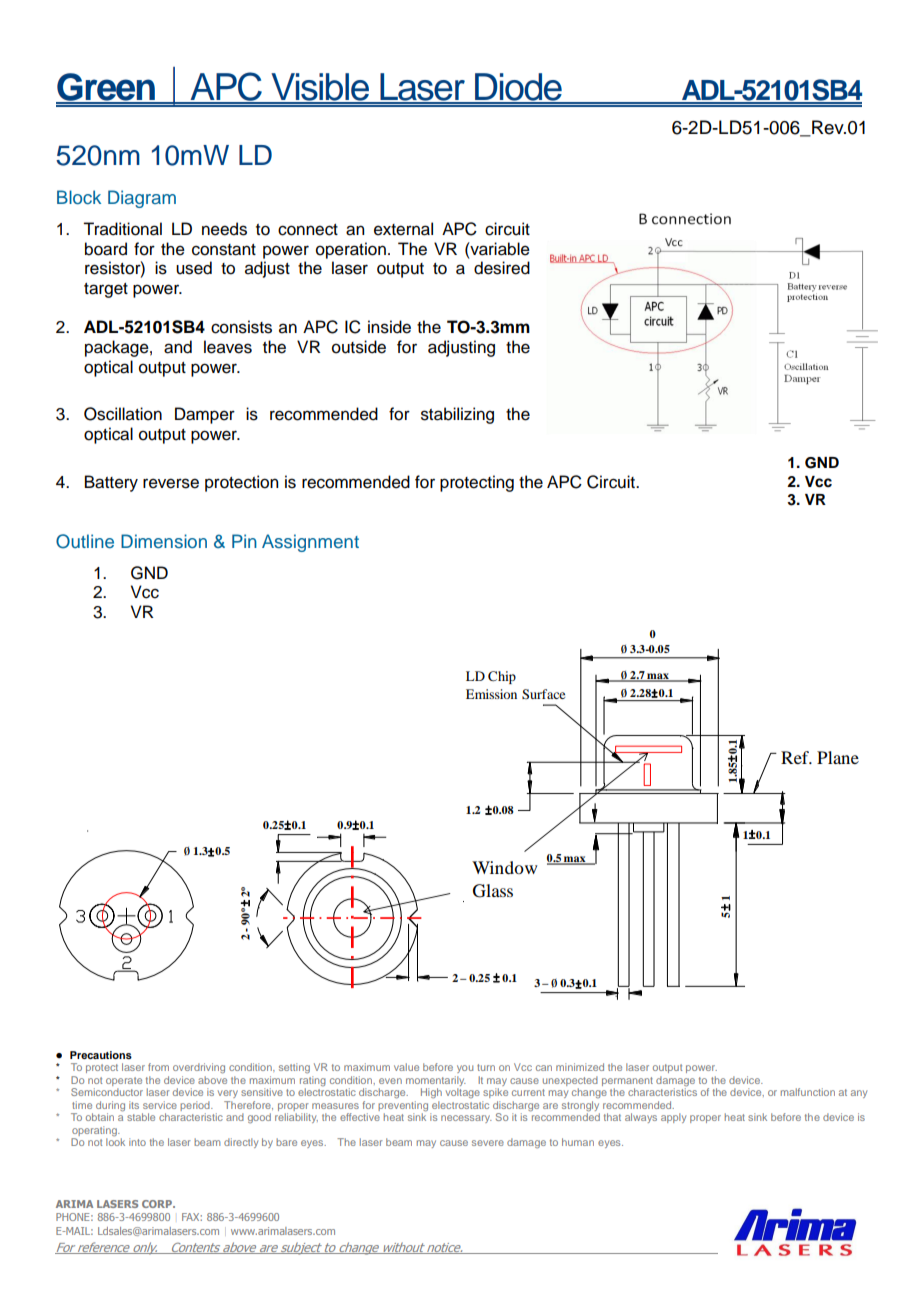  What do you see at coordinates (502, 268) in the screenshot?
I see `desired` at bounding box center [502, 268].
